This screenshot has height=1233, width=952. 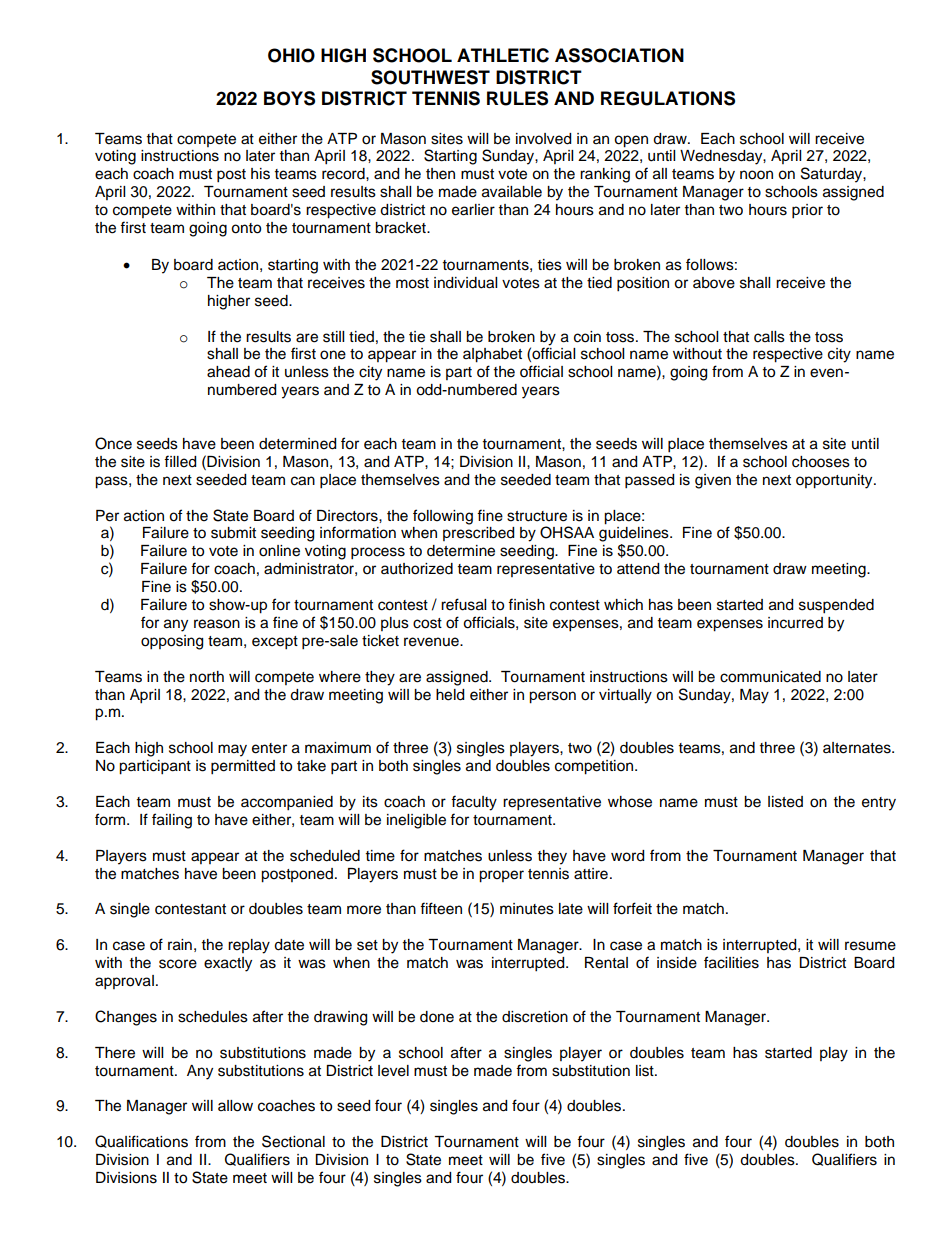 What do you see at coordinates (465, 283) in the screenshot?
I see `individual` at bounding box center [465, 283].
